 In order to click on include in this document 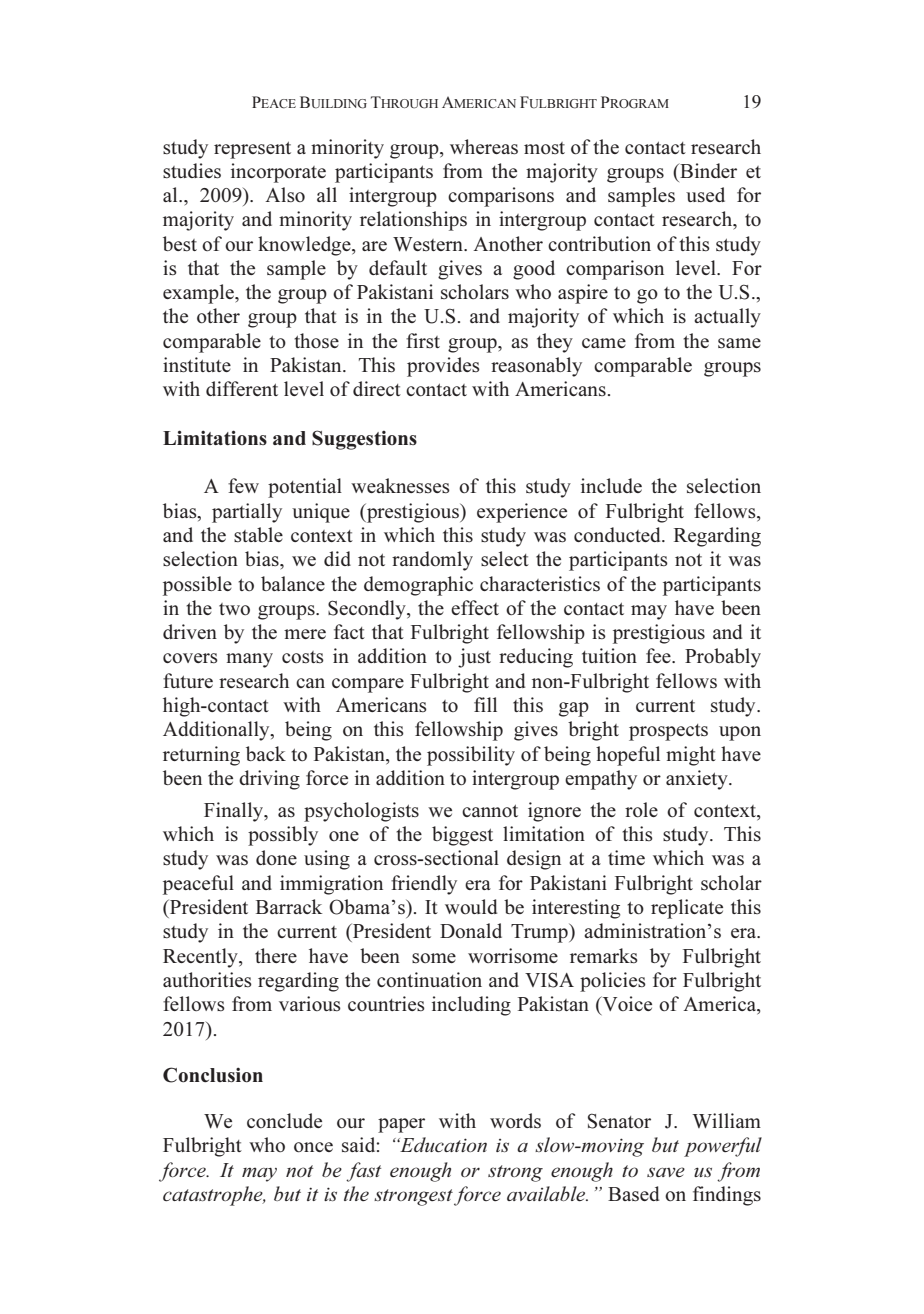, I will do `click(611, 485)`.
